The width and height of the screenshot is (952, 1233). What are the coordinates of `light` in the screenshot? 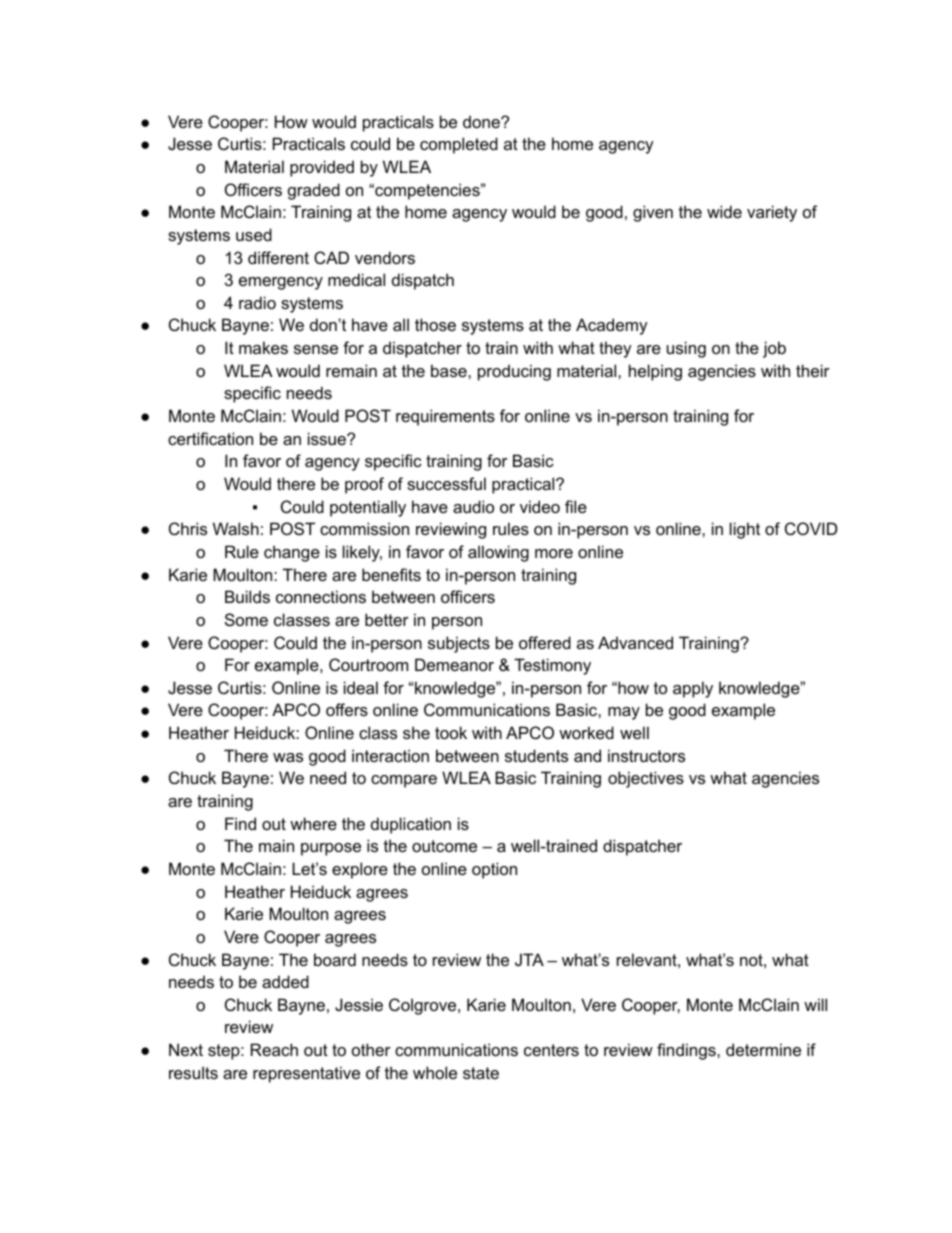 It's located at (745, 530).
